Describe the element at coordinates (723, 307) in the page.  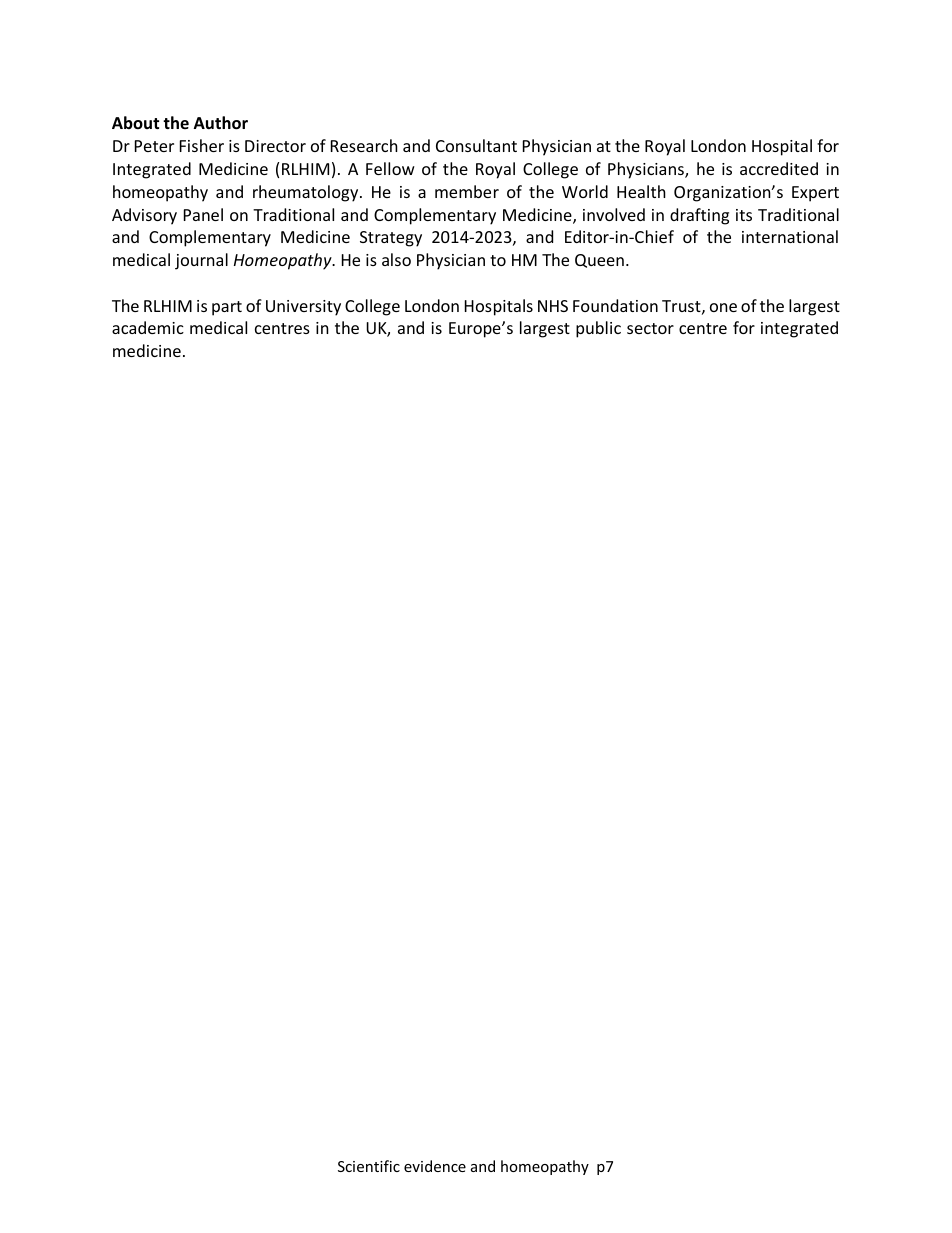
I see `one` at that location.
